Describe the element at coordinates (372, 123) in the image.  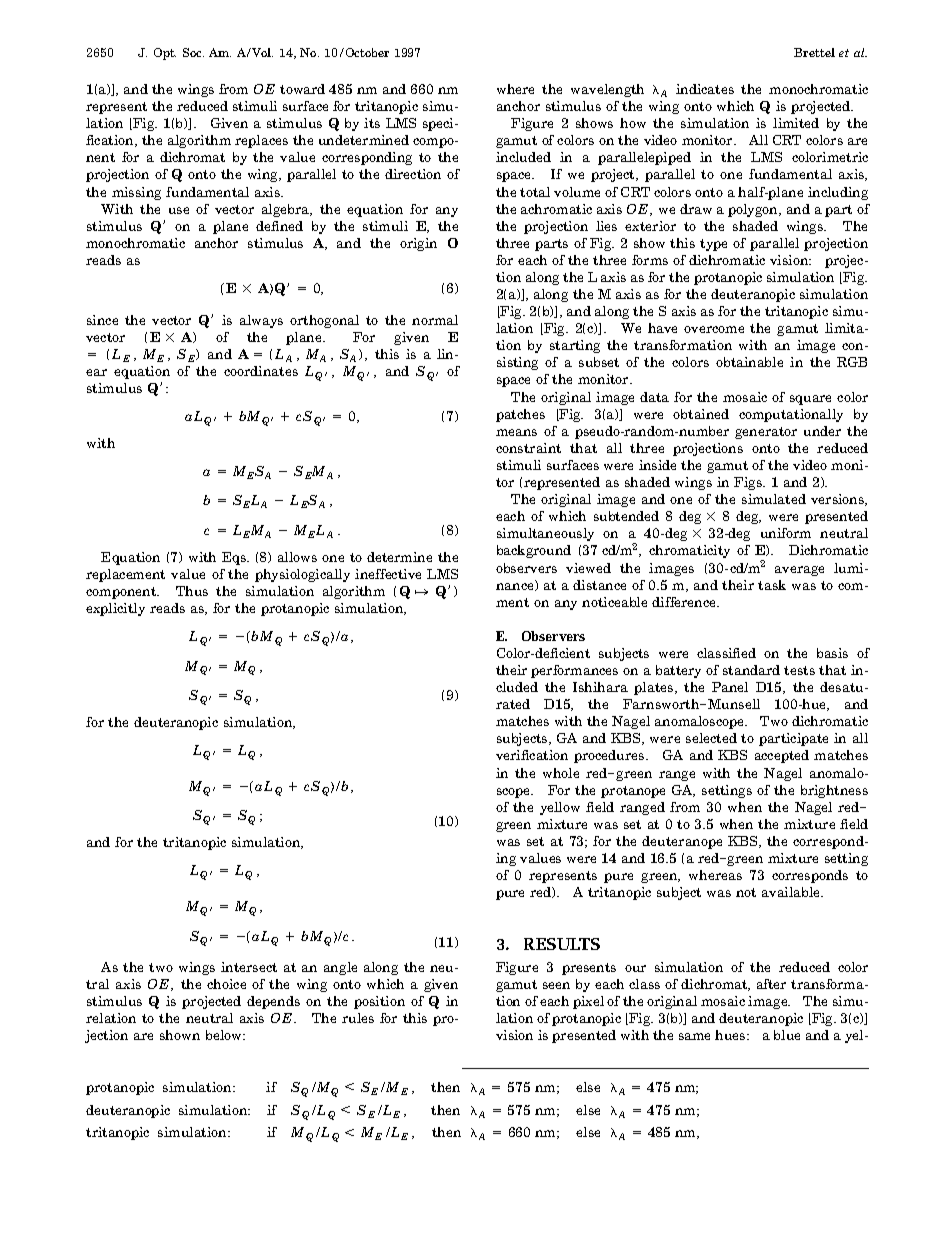
I see `its` at that location.
